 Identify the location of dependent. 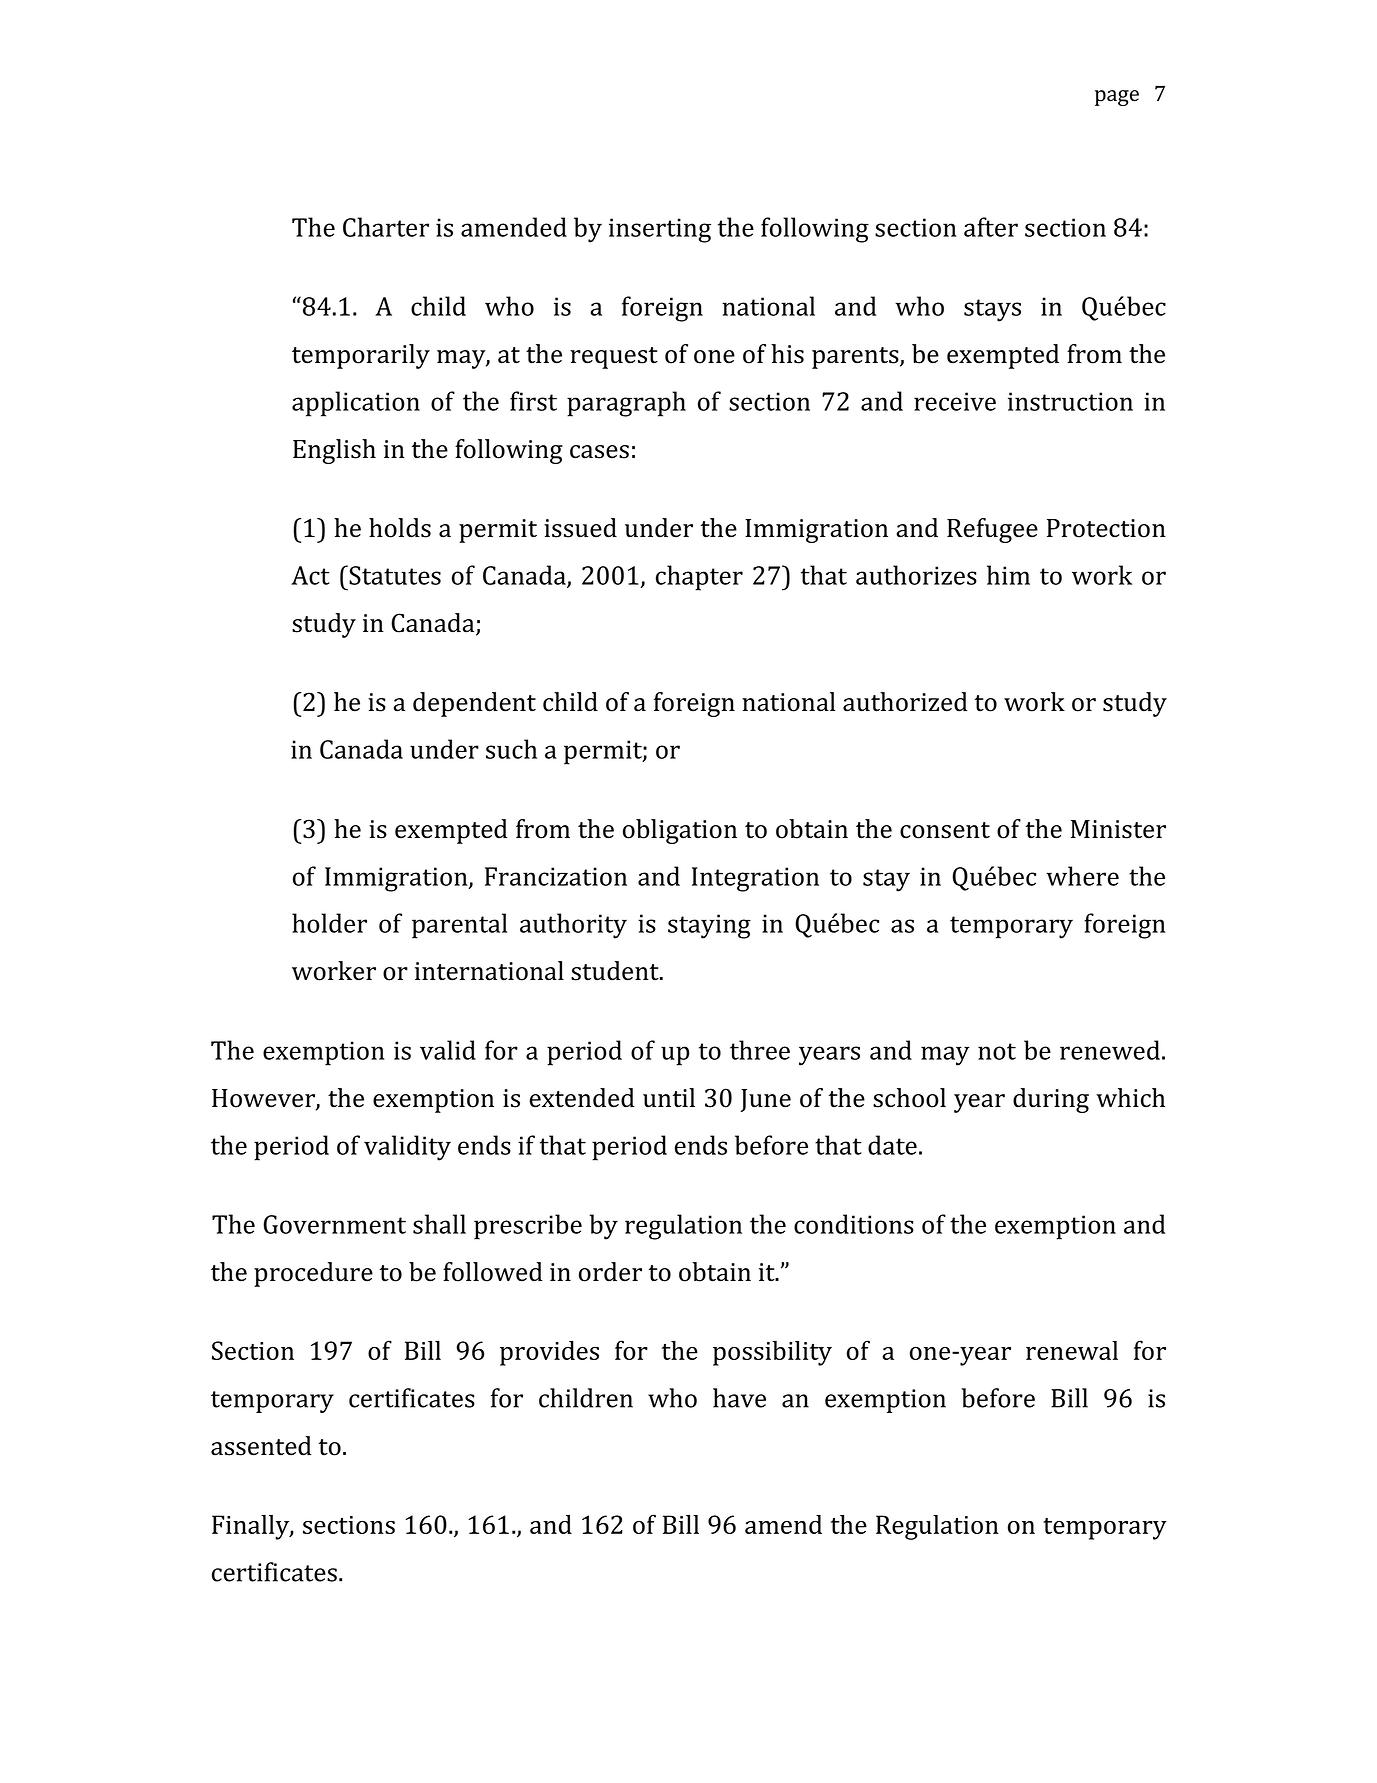
(474, 704).
